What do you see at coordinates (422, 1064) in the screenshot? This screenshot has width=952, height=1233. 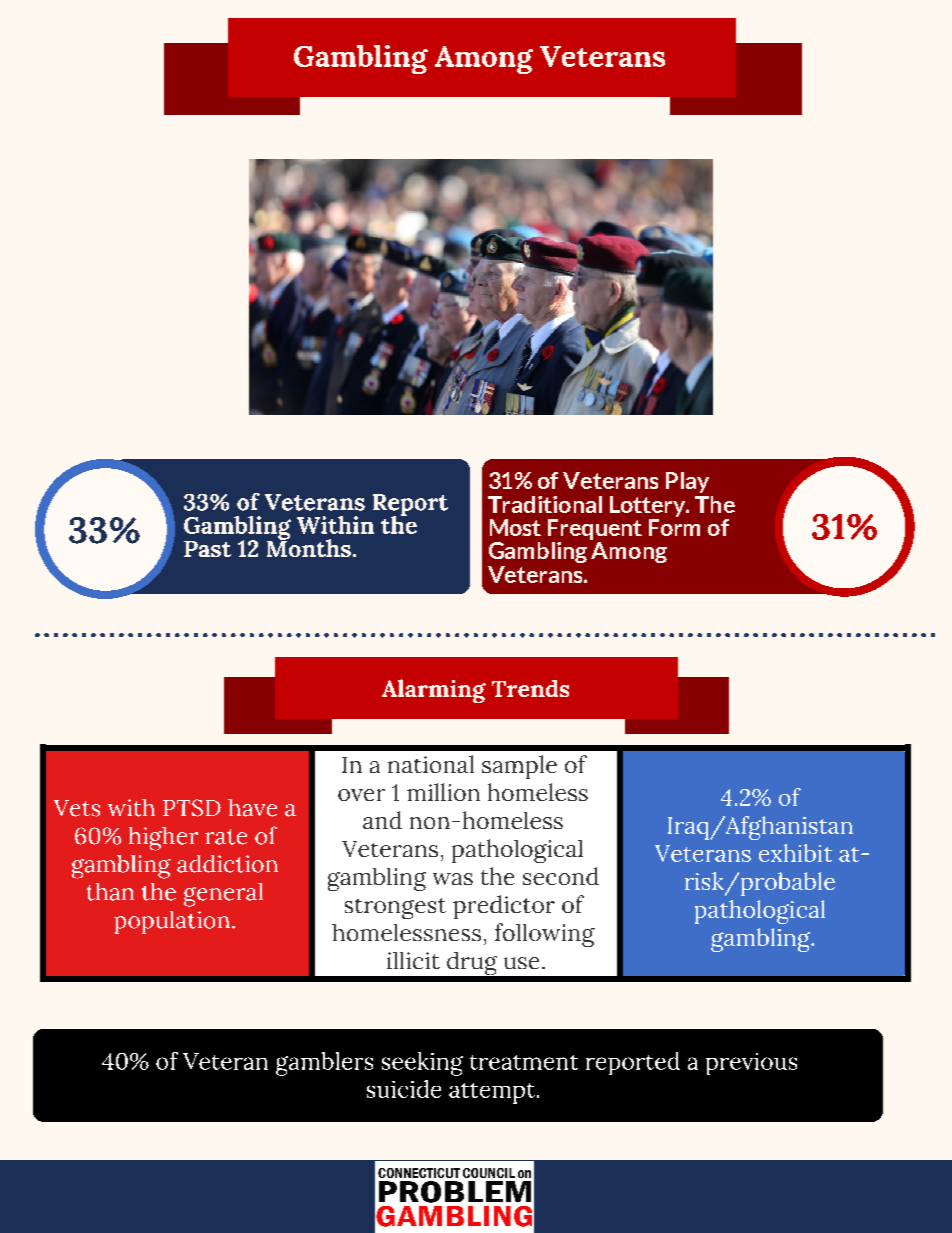 I see `seeking` at bounding box center [422, 1064].
